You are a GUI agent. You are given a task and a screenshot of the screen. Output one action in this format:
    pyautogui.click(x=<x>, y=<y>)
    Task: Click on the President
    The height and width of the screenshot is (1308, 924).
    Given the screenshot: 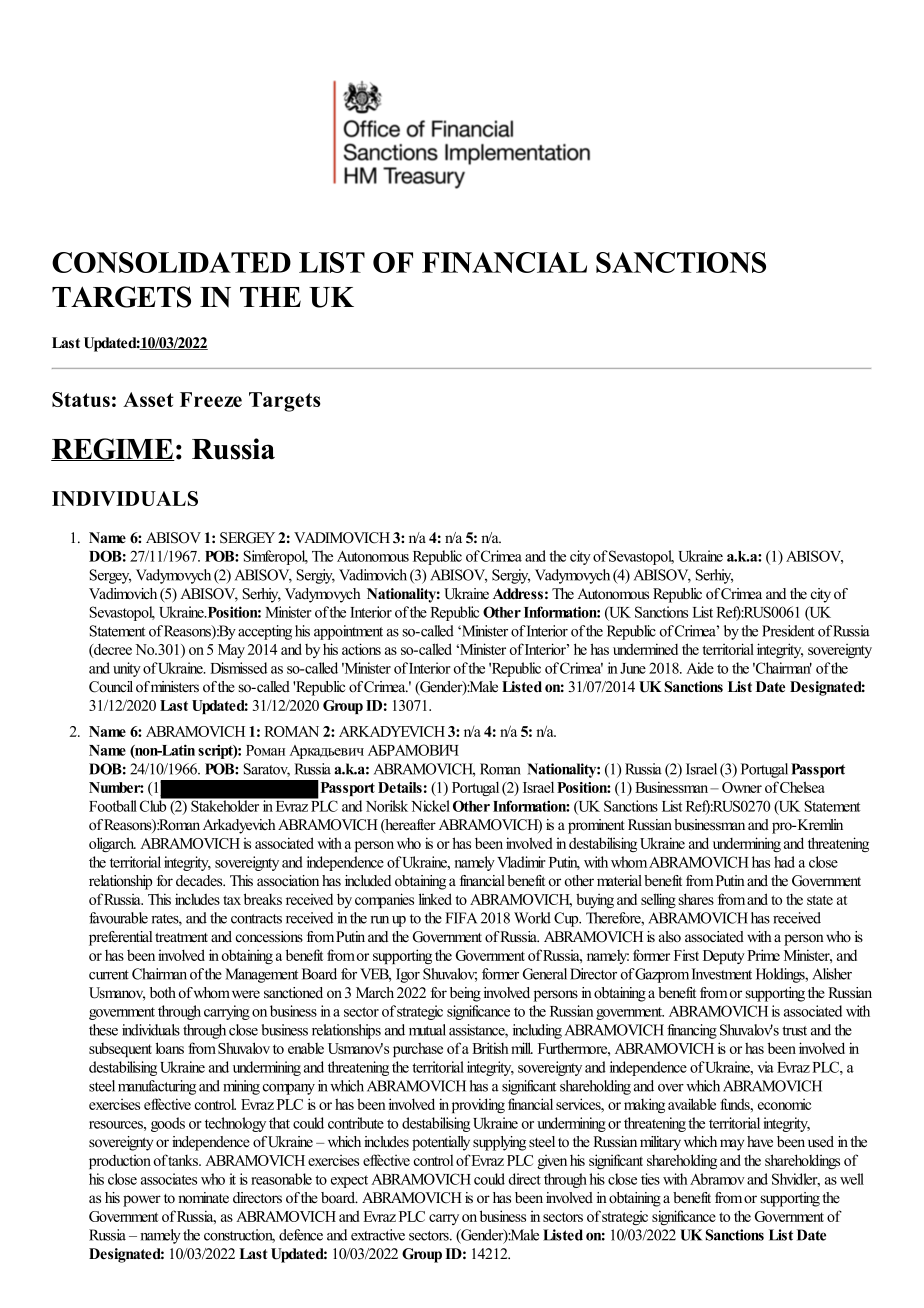 What is the action you would take?
    pyautogui.click(x=788, y=631)
